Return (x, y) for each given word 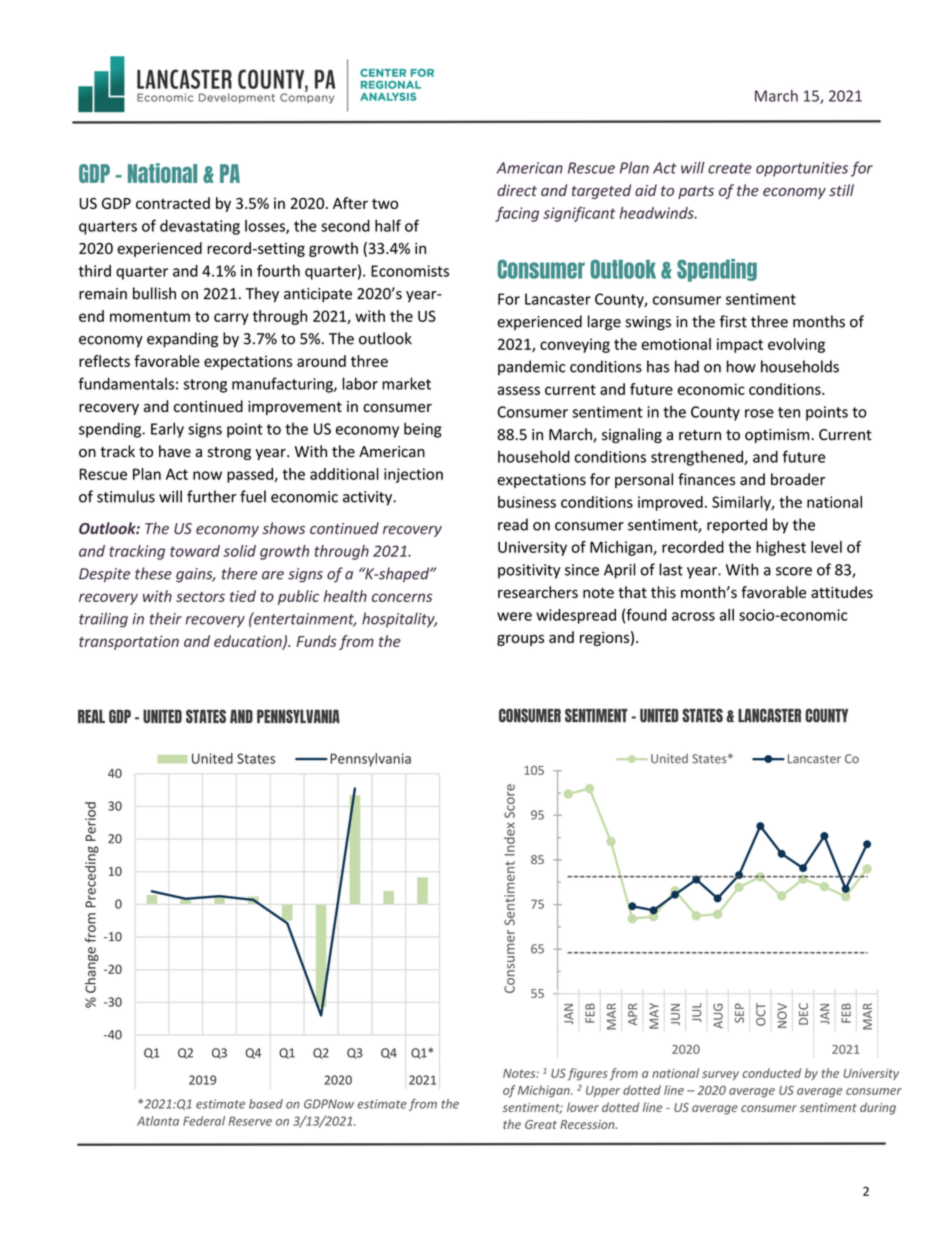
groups (520, 640)
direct (517, 190)
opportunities (802, 169)
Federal (204, 1121)
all (727, 615)
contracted (173, 203)
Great (541, 1124)
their (166, 618)
